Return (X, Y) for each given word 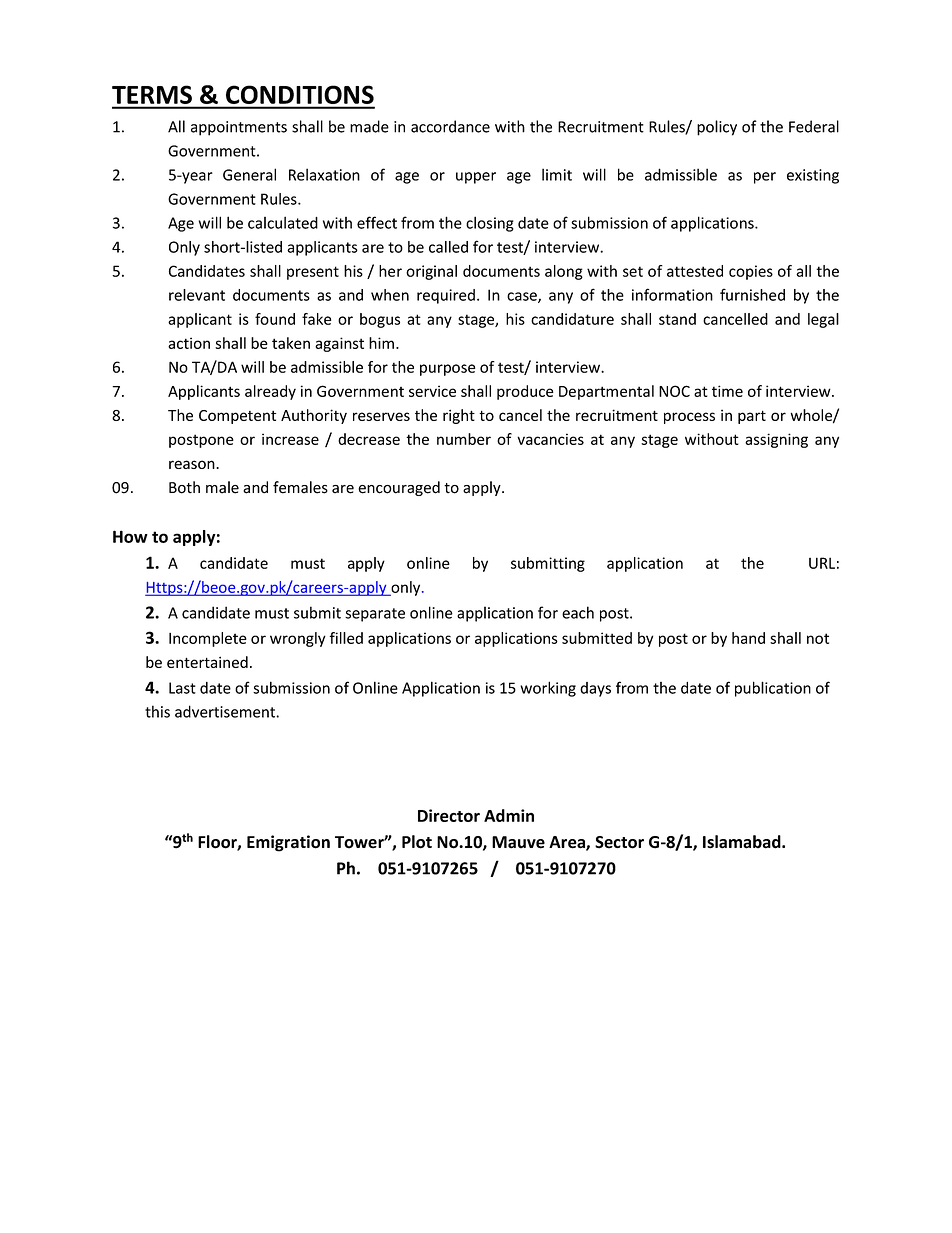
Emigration (288, 843)
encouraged (399, 488)
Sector (619, 842)
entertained (207, 662)
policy (717, 128)
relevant (197, 295)
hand (748, 638)
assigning (776, 440)
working (548, 689)
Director (449, 815)
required (446, 296)
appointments (239, 128)
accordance (450, 126)
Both (184, 487)
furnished (752, 294)
